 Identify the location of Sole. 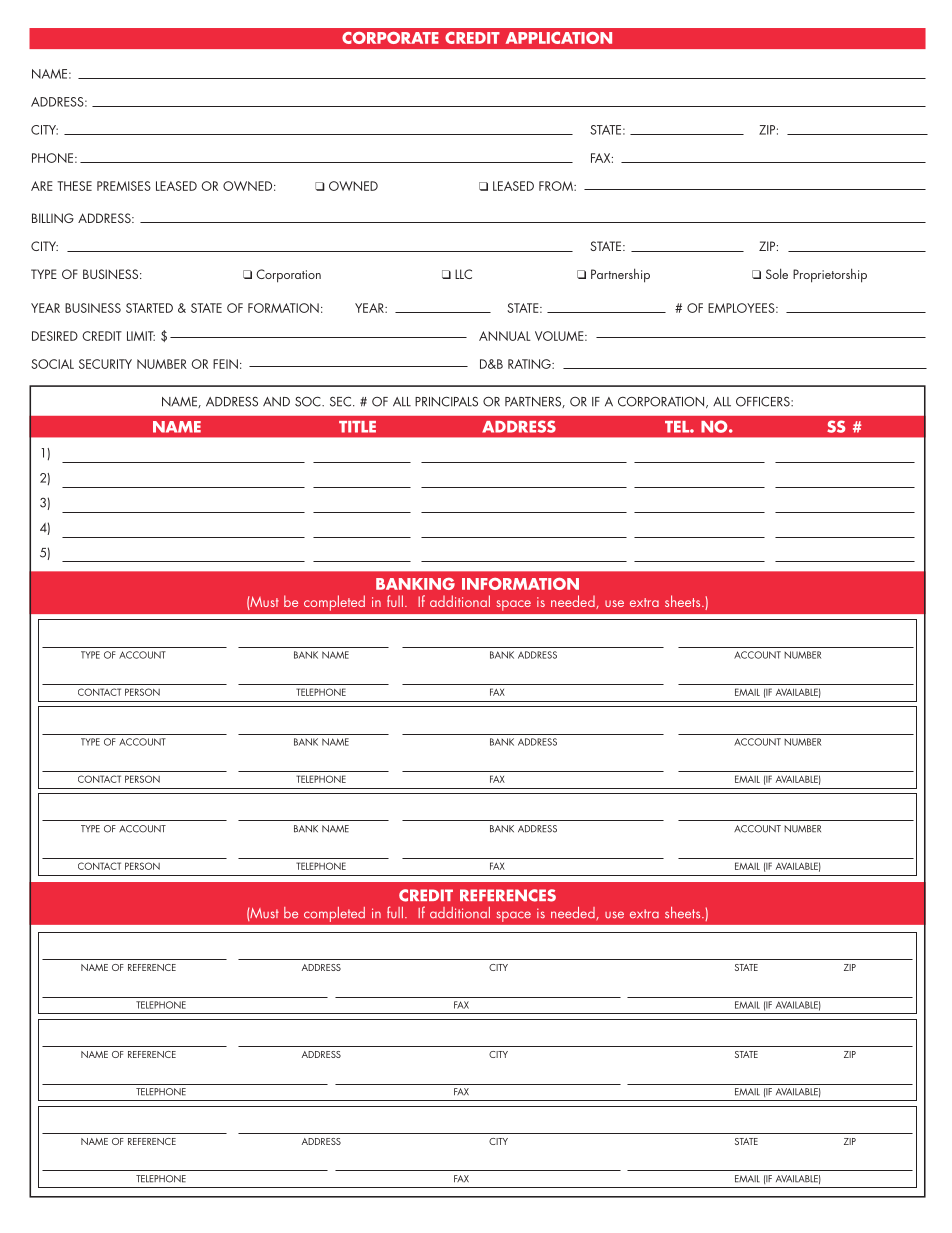
(777, 273).
